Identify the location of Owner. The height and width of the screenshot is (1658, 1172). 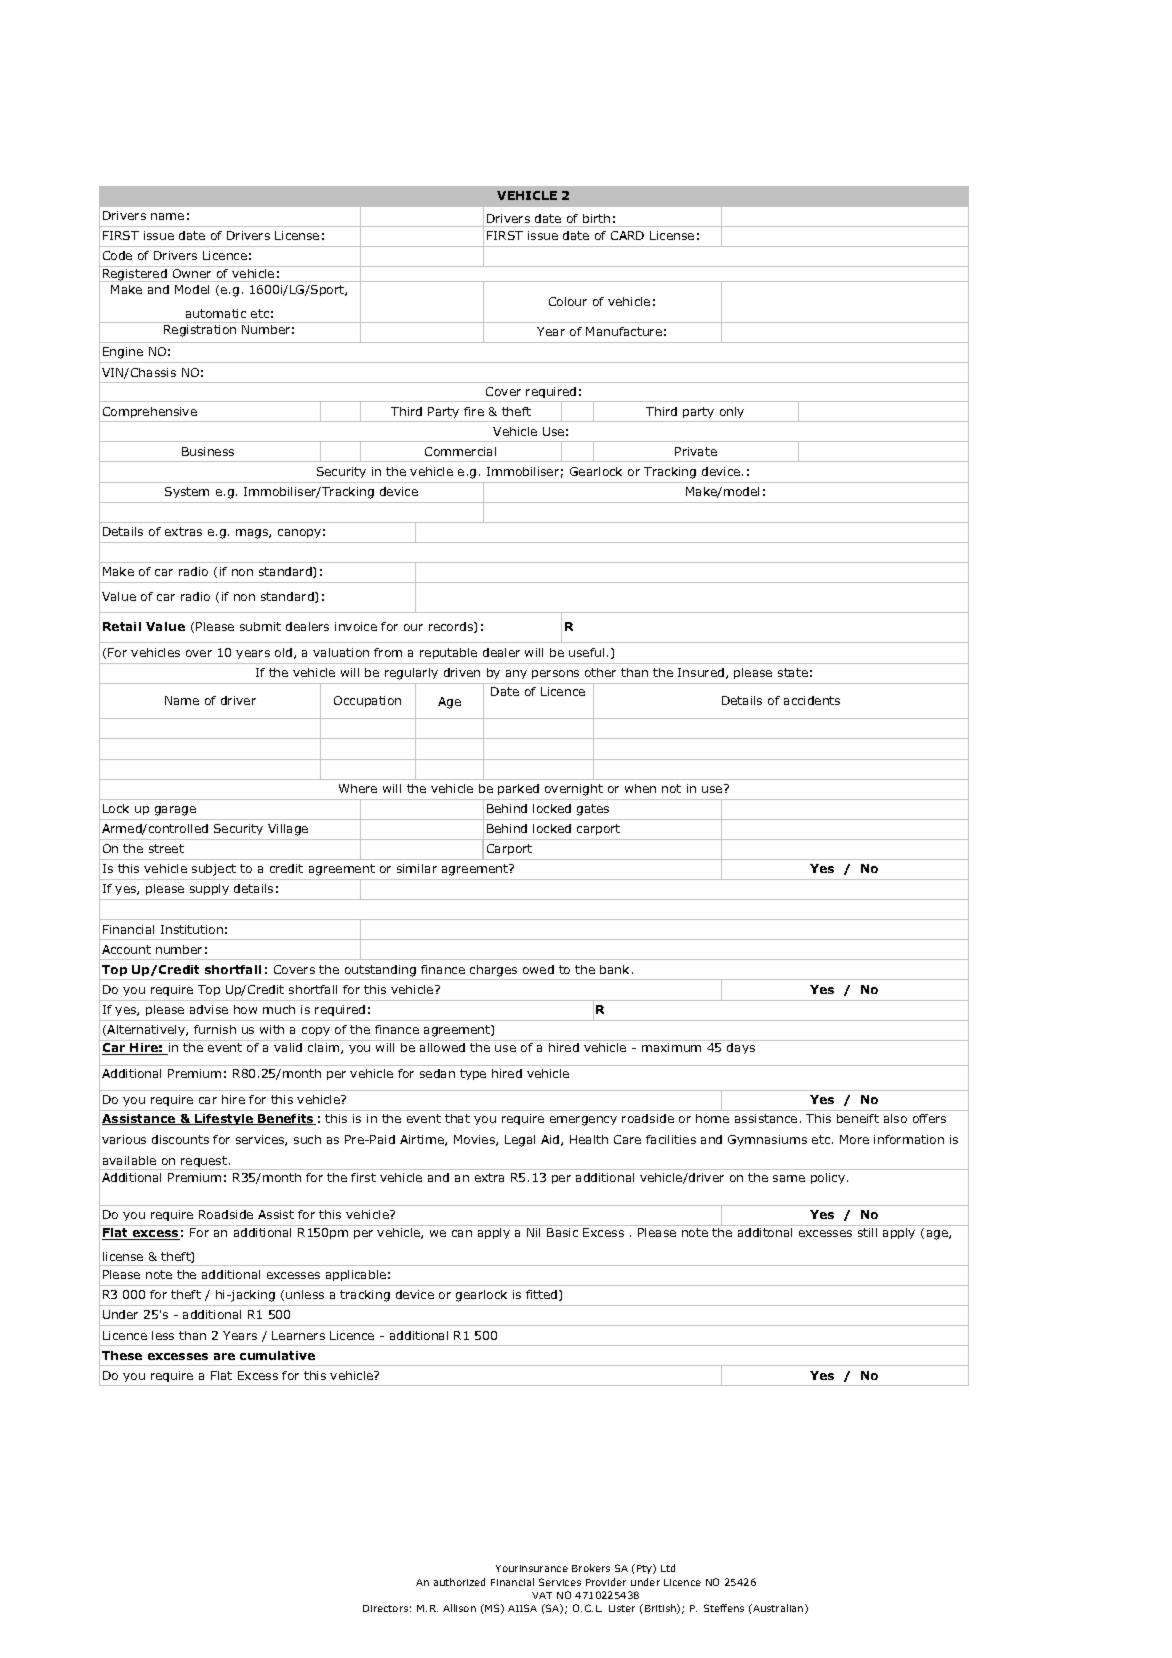
(192, 273).
